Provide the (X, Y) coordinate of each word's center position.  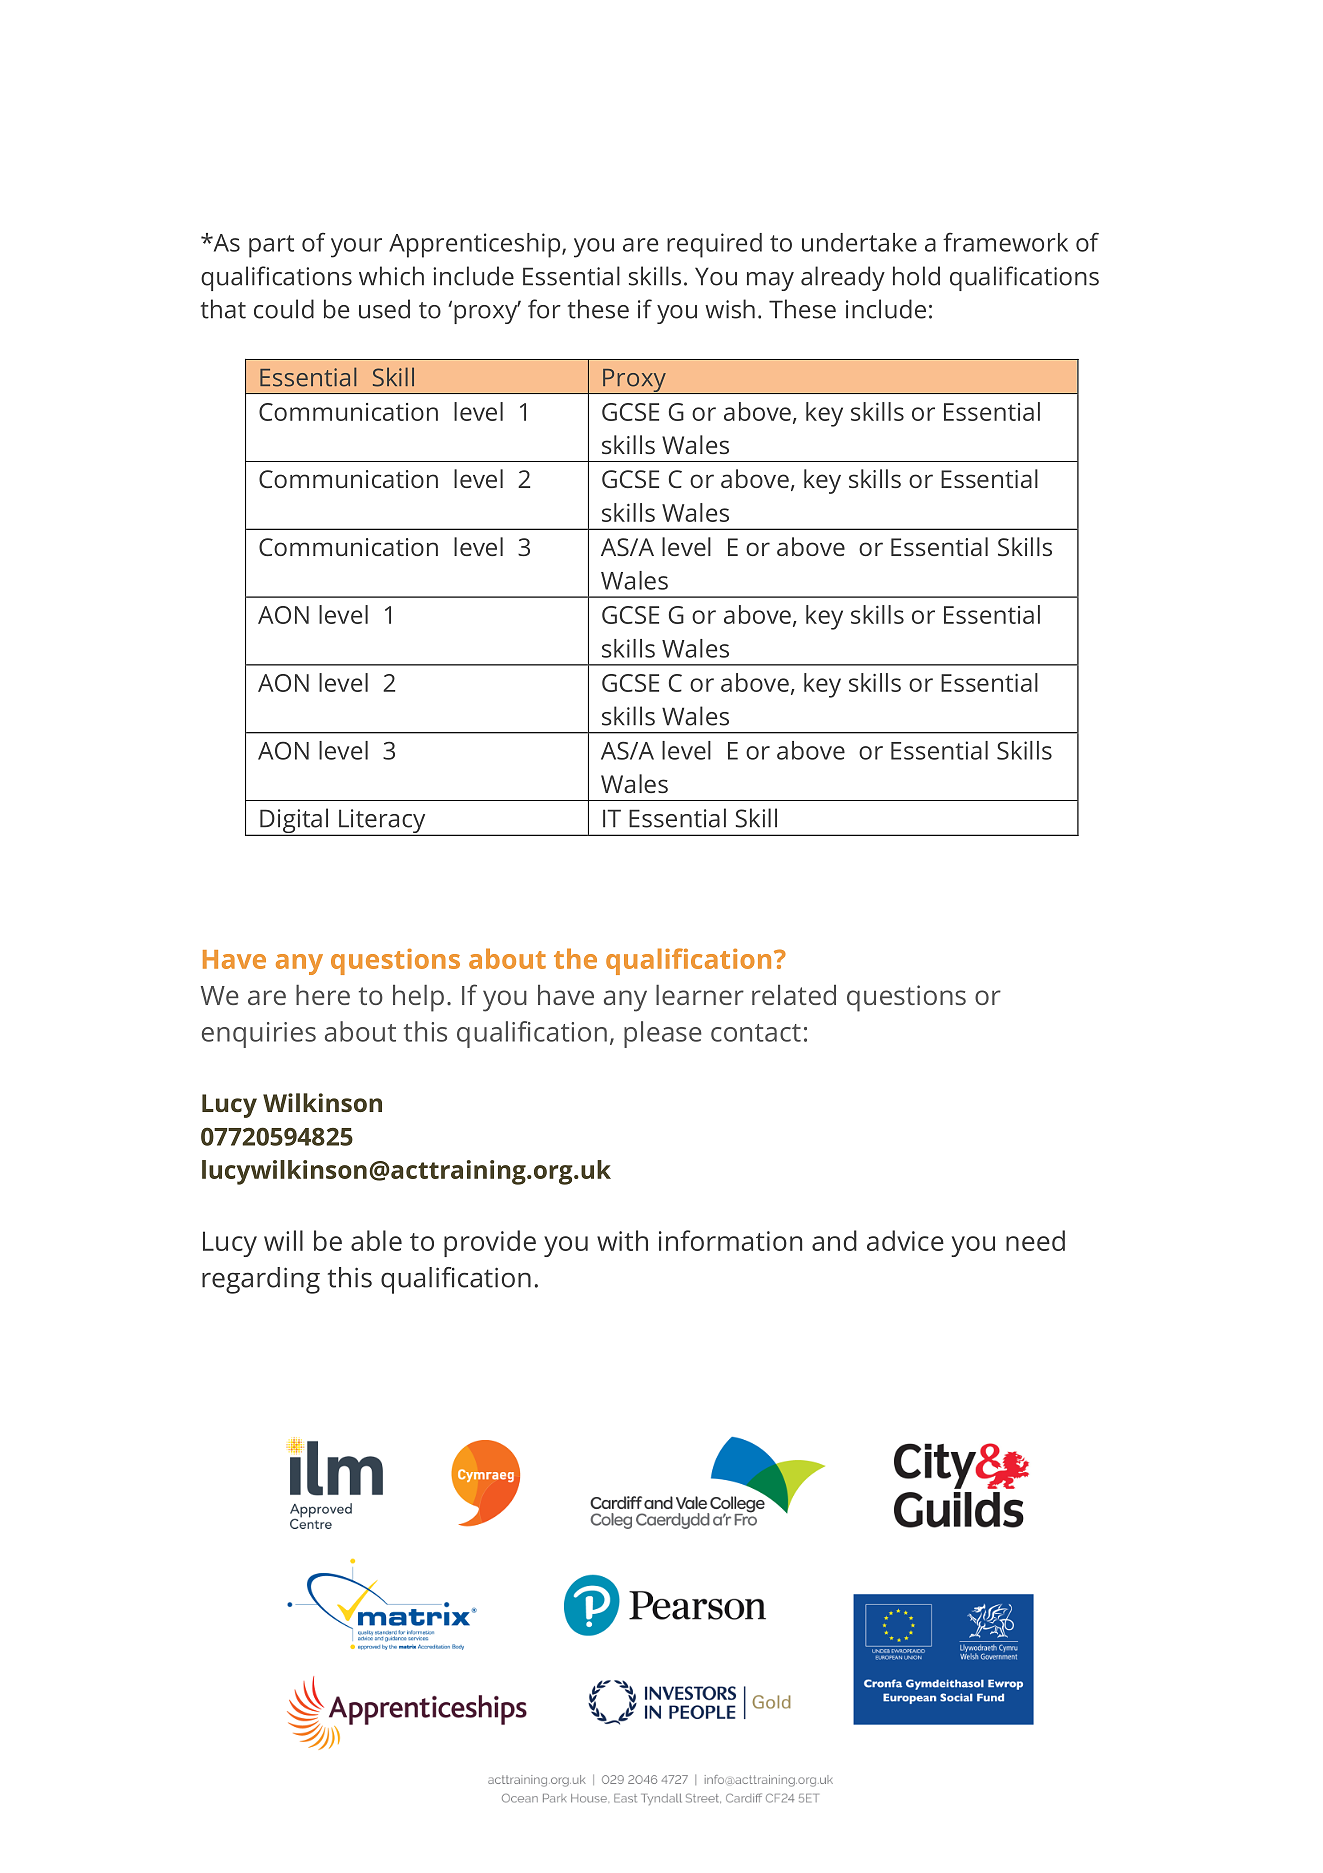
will (283, 1240)
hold (916, 276)
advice (905, 1240)
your (356, 248)
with (622, 1240)
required (714, 245)
